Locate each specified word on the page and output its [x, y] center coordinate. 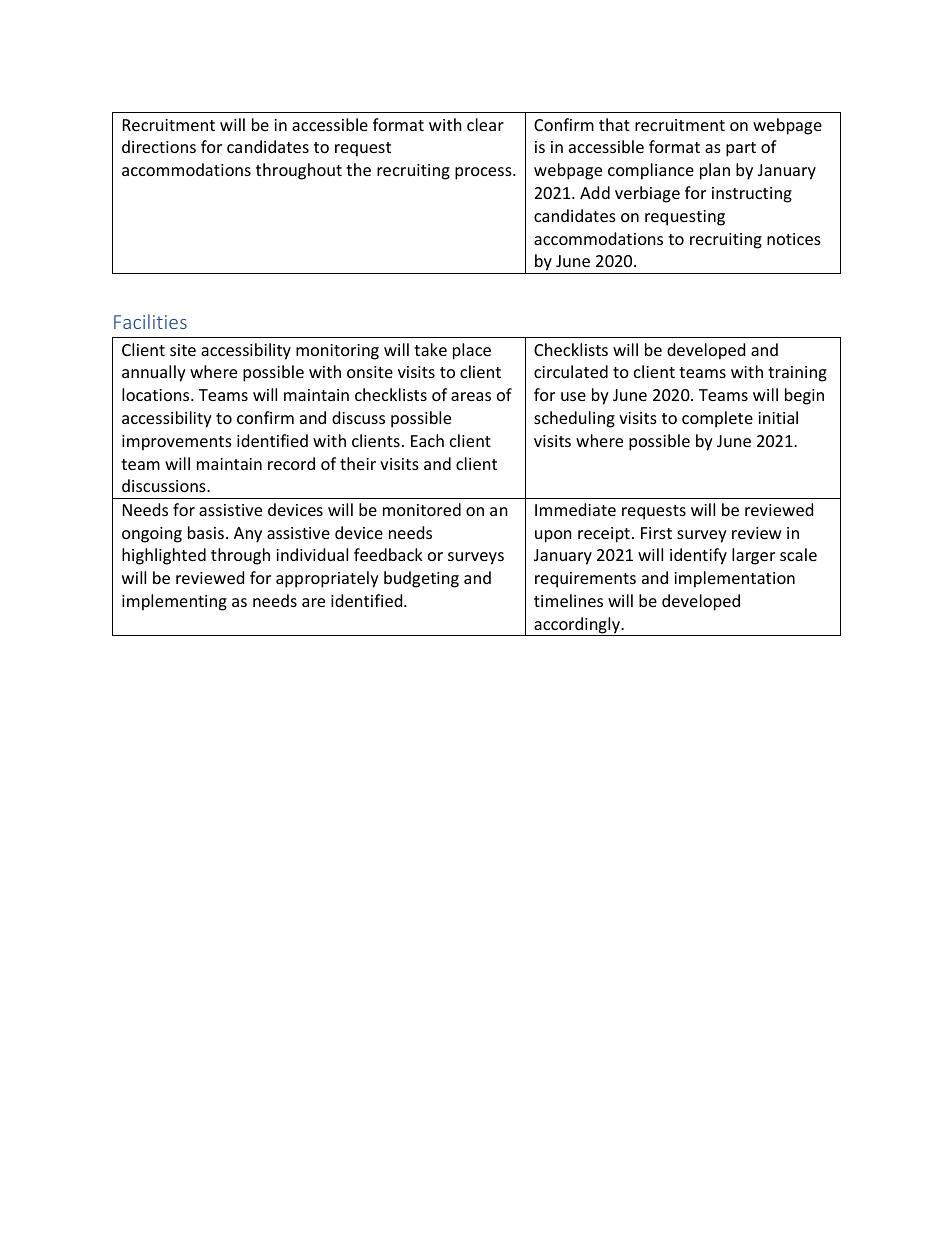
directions [159, 146]
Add [595, 192]
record [291, 463]
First [656, 533]
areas [471, 396]
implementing [174, 602]
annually [154, 373]
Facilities [150, 321]
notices [794, 239]
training [797, 374]
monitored [422, 509]
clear [485, 124]
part [741, 149]
